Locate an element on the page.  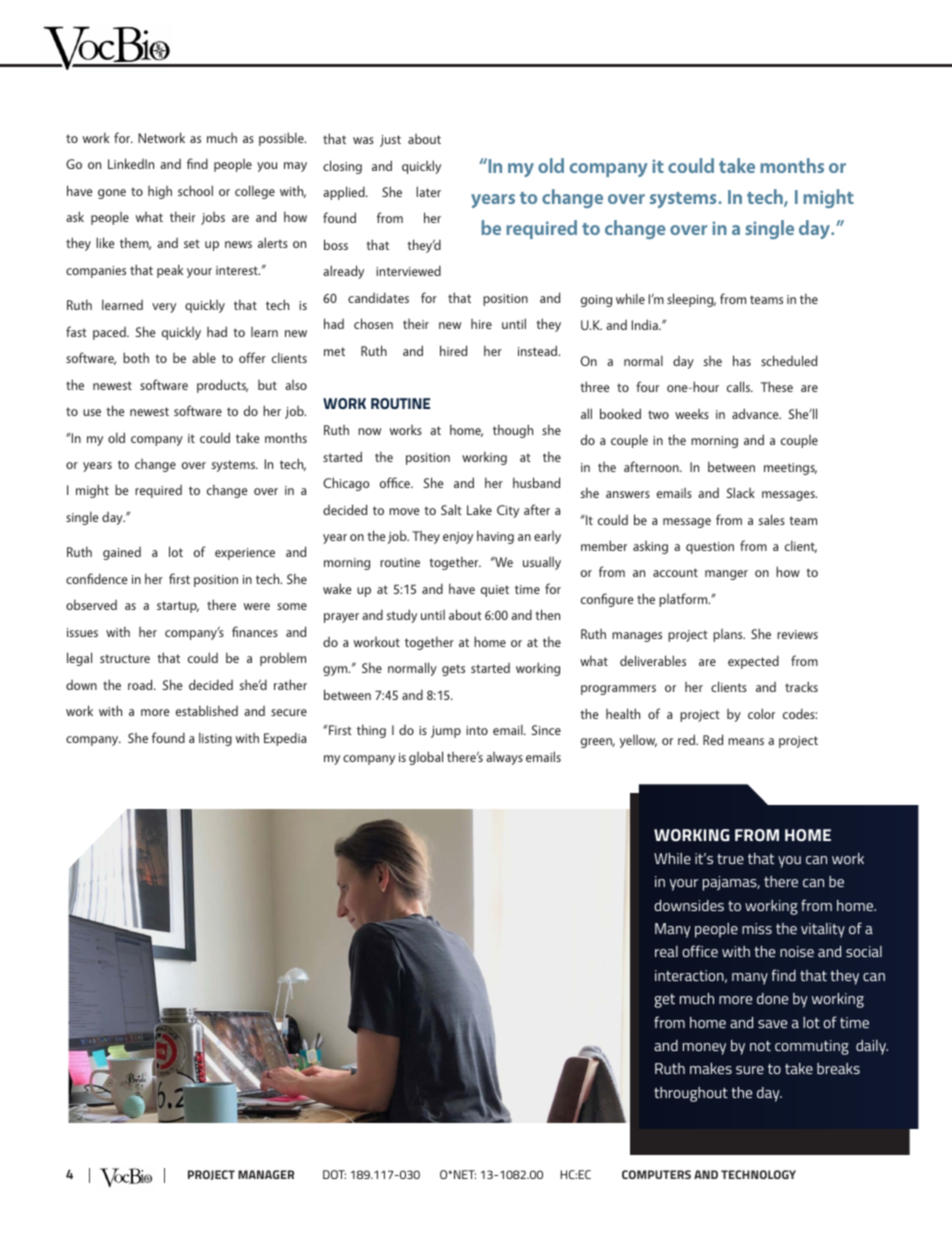
high is located at coordinates (160, 192).
